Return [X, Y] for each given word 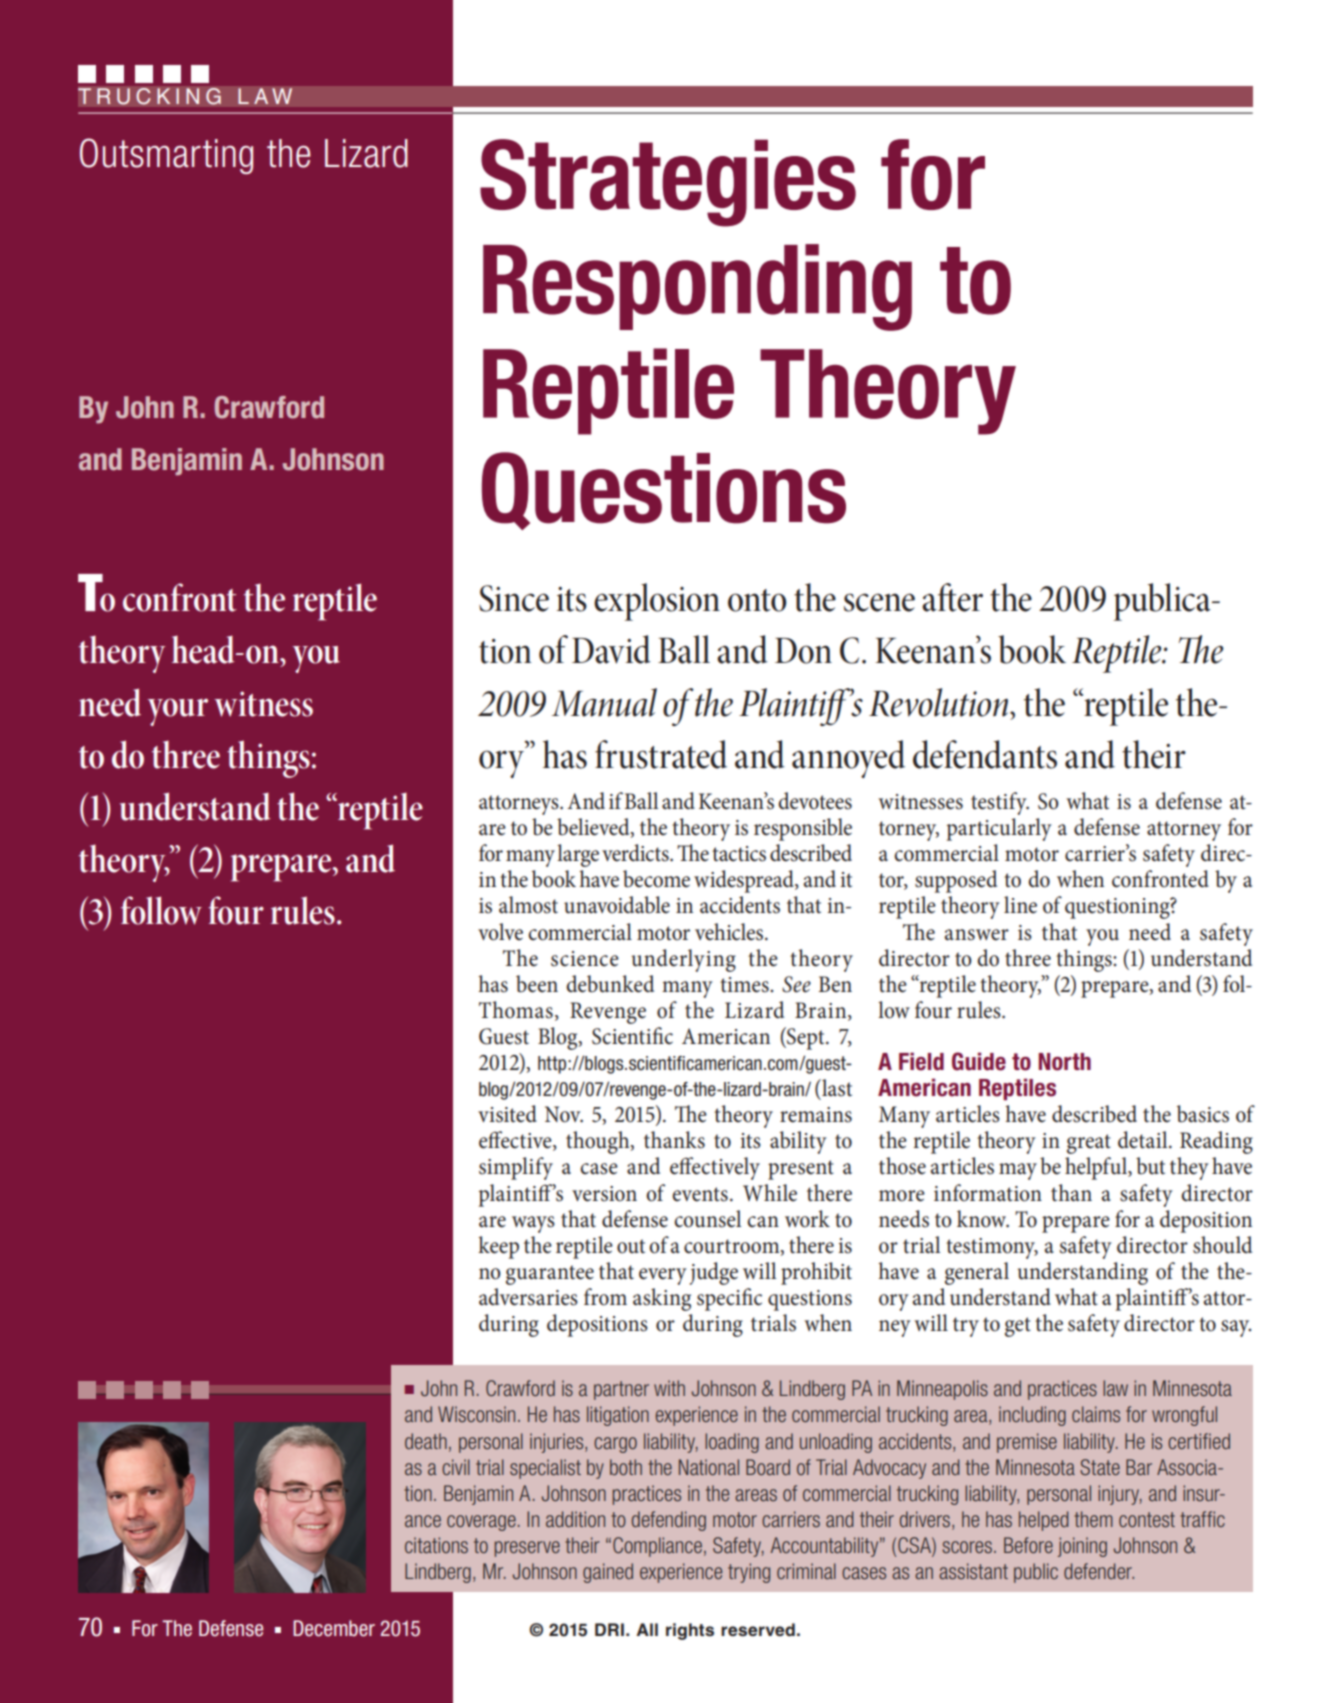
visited [507, 1114]
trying [749, 1573]
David [611, 649]
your [178, 712]
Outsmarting [166, 156]
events [700, 1194]
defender [1099, 1571]
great [1089, 1144]
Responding [697, 287]
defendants [985, 754]
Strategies [668, 183]
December [334, 1628]
